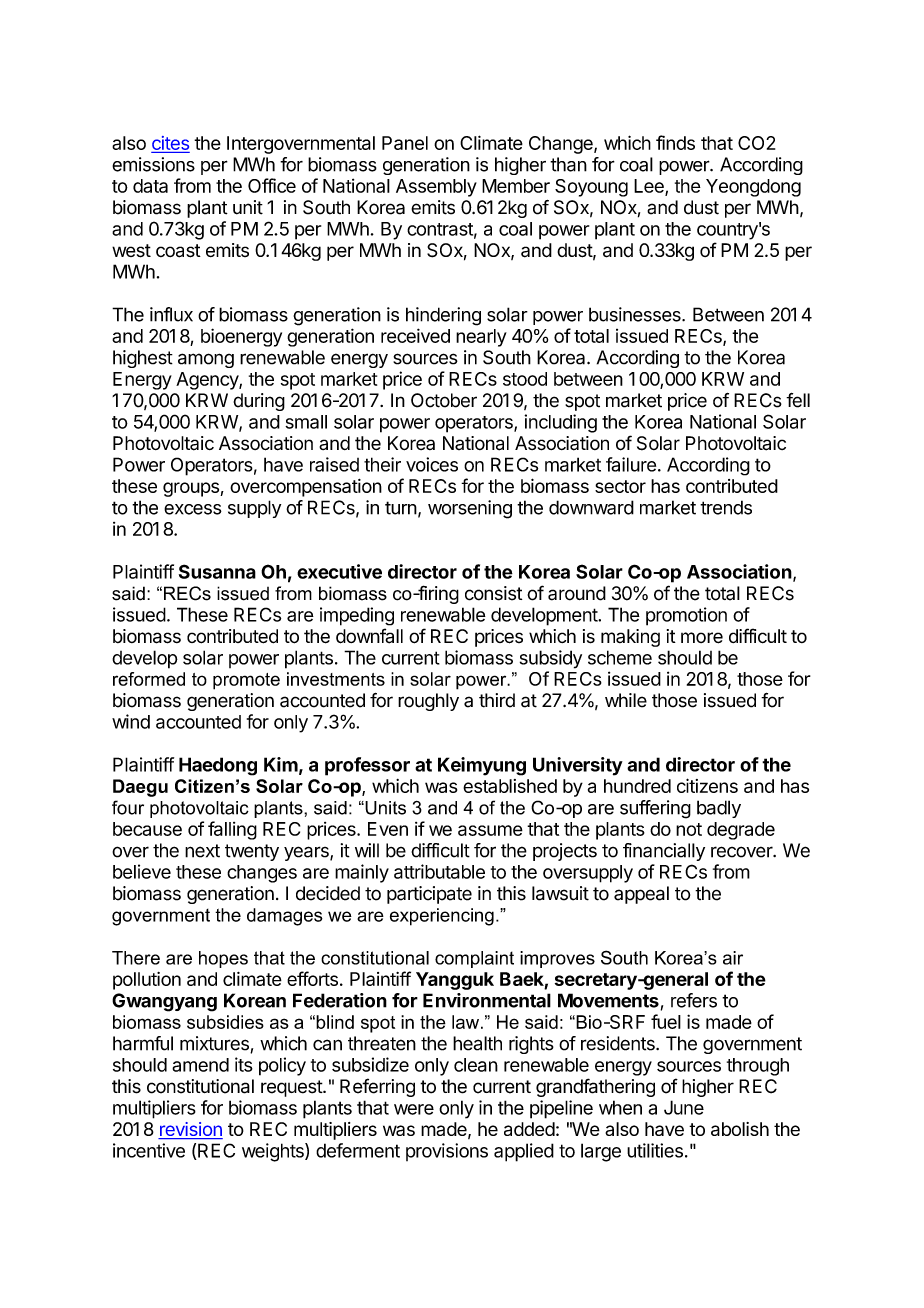 This image has height=1308, width=924. What do you see at coordinates (675, 142) in the image?
I see `finds` at bounding box center [675, 142].
